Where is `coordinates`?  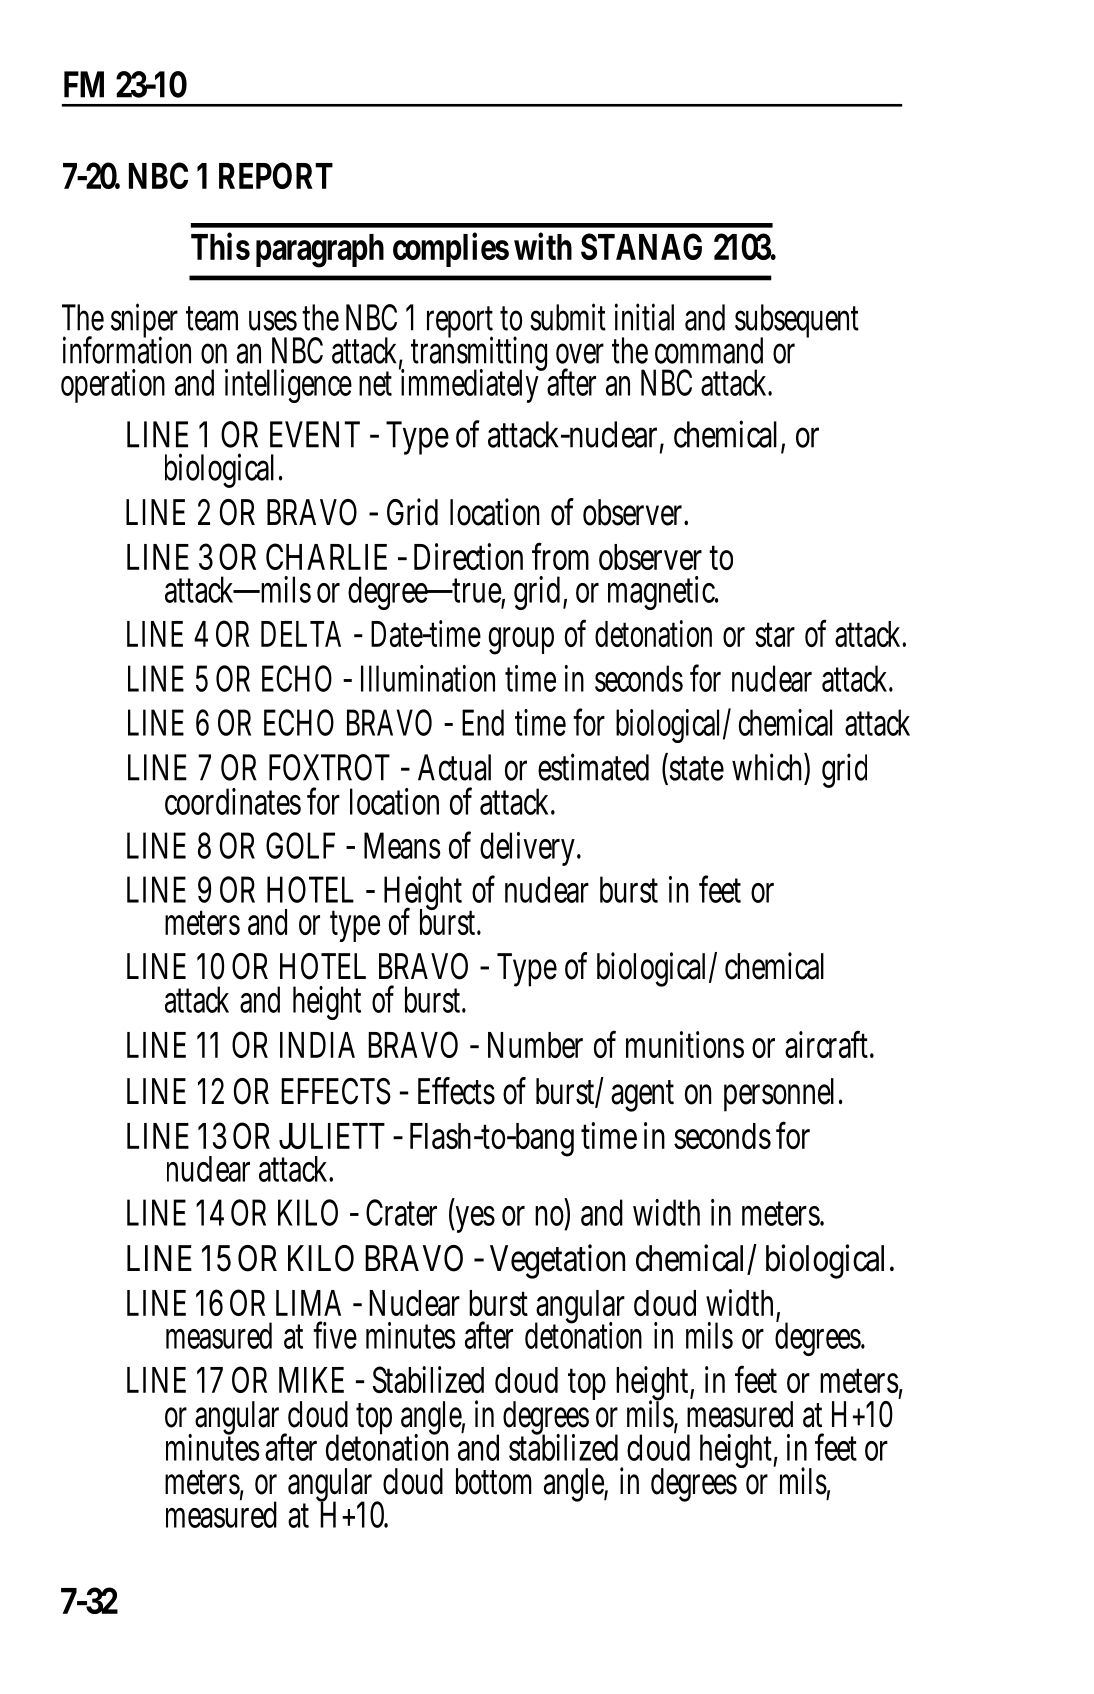
coordinates is located at coordinates (233, 801).
